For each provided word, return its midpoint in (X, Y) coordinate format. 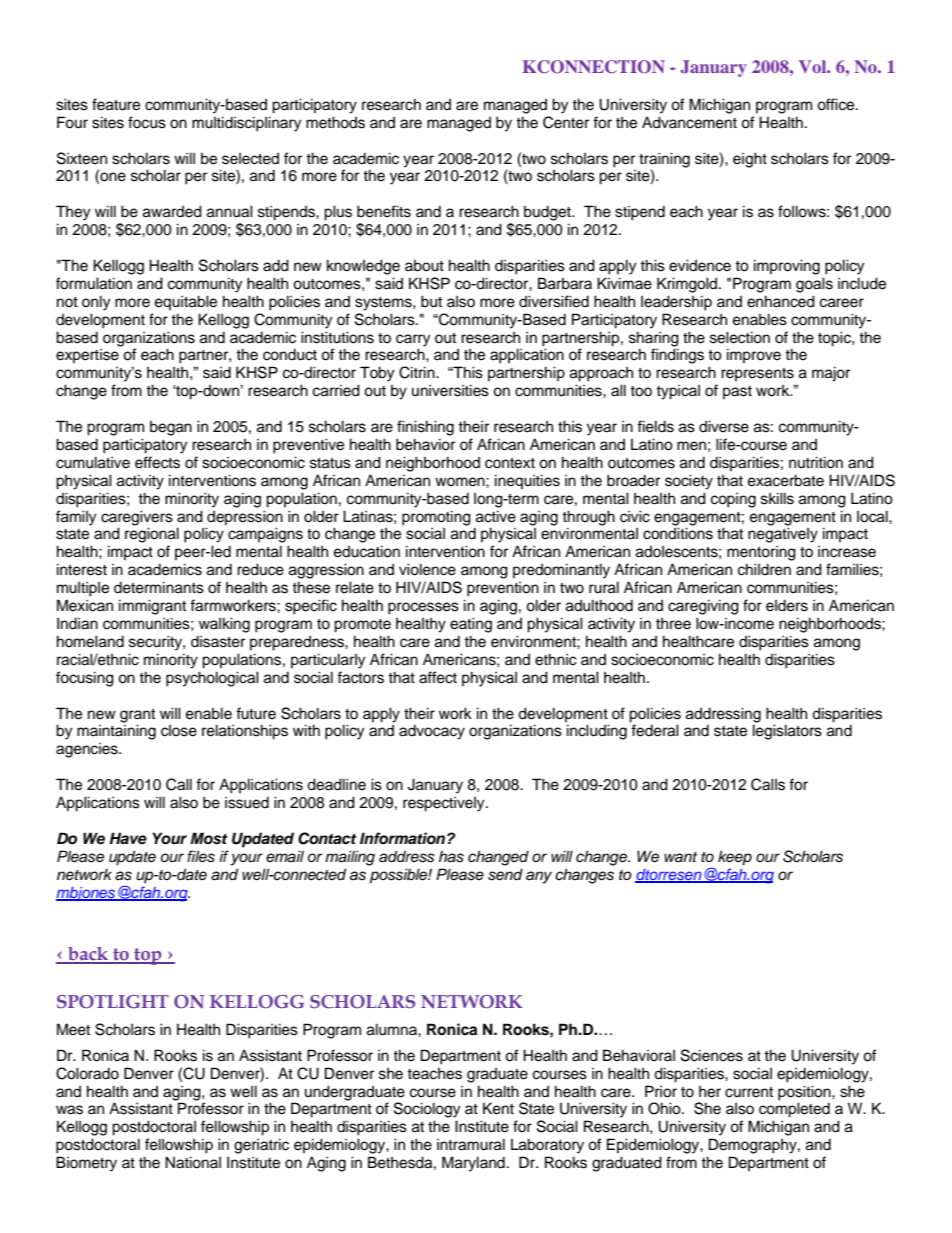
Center (566, 122)
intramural (471, 1144)
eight (750, 160)
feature (116, 104)
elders (787, 606)
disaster (218, 642)
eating (471, 625)
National (193, 1162)
